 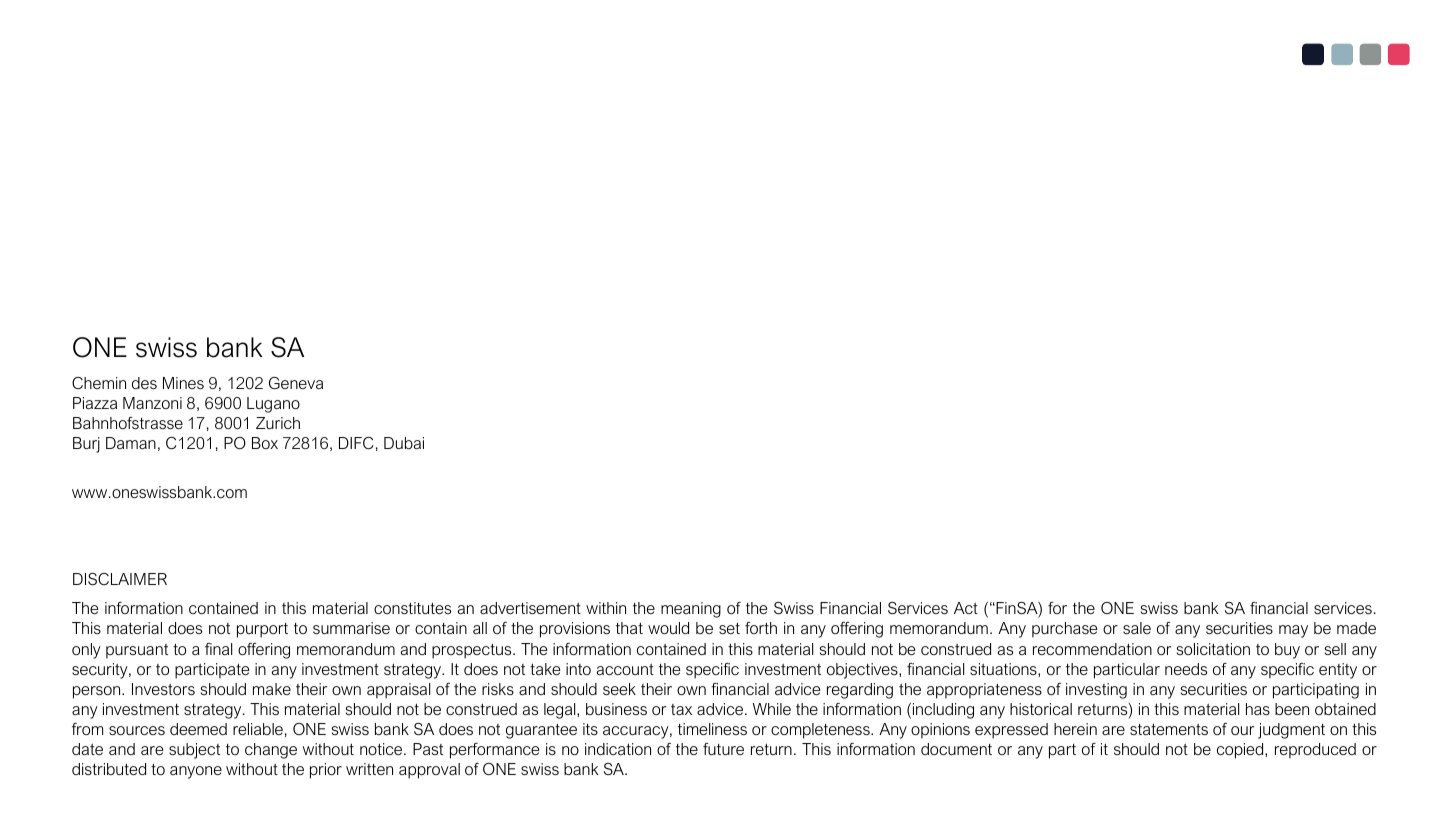 What do you see at coordinates (271, 751) in the screenshot?
I see `change` at bounding box center [271, 751].
